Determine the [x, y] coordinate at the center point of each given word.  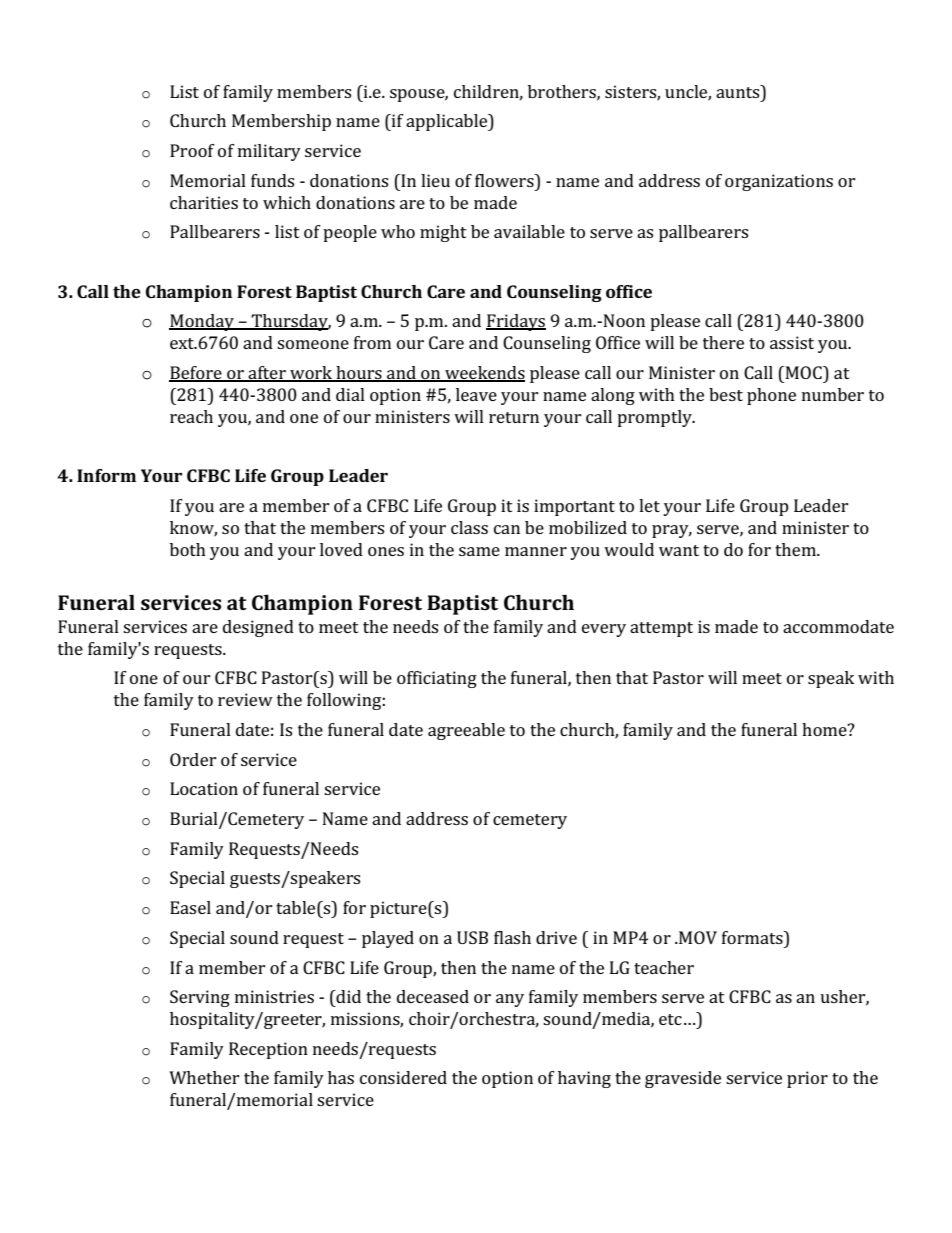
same [479, 551]
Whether [204, 1077]
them [796, 549]
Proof [192, 150]
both [188, 549]
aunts [739, 91]
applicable [448, 122]
